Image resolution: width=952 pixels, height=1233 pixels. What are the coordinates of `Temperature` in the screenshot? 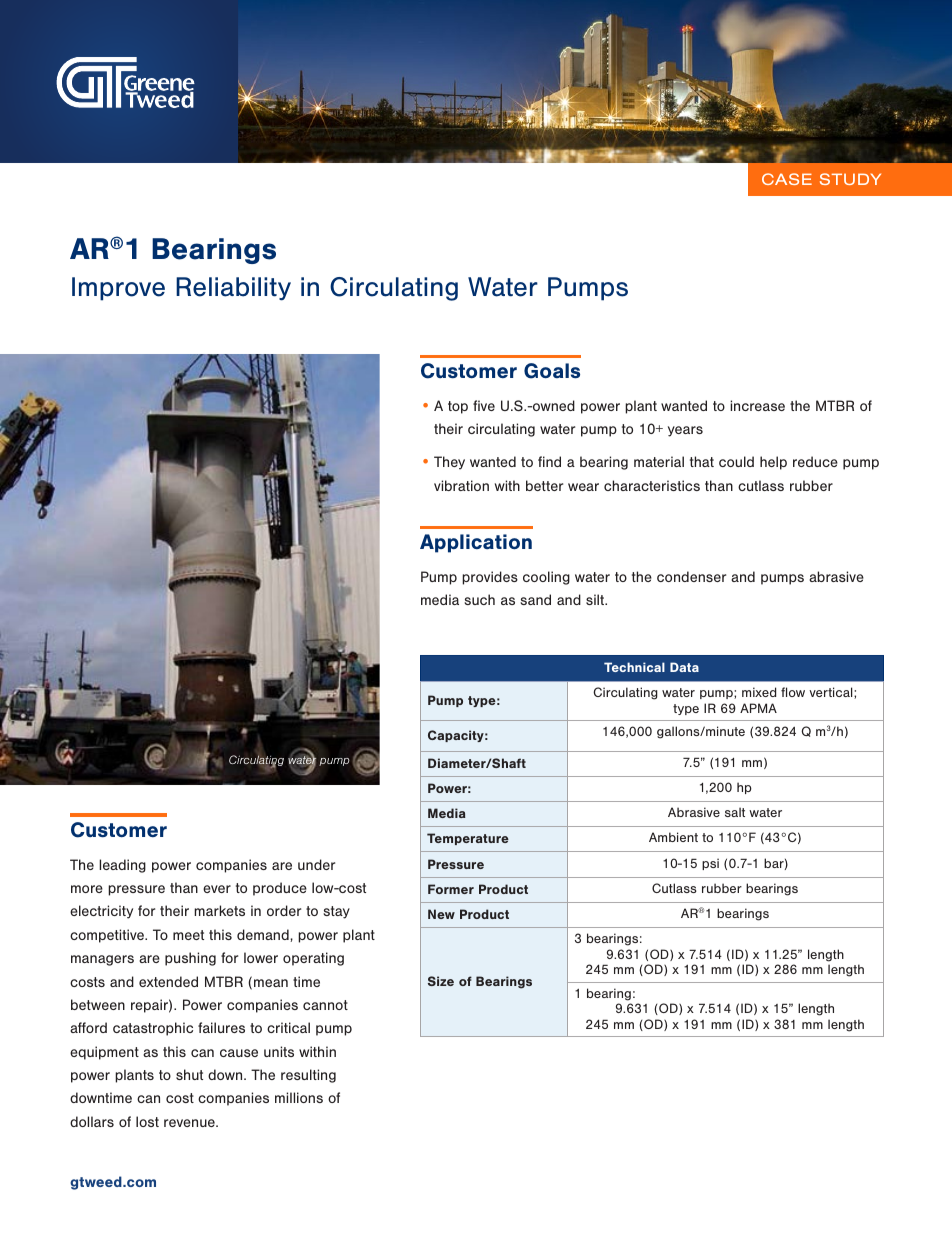 It's located at (468, 839).
